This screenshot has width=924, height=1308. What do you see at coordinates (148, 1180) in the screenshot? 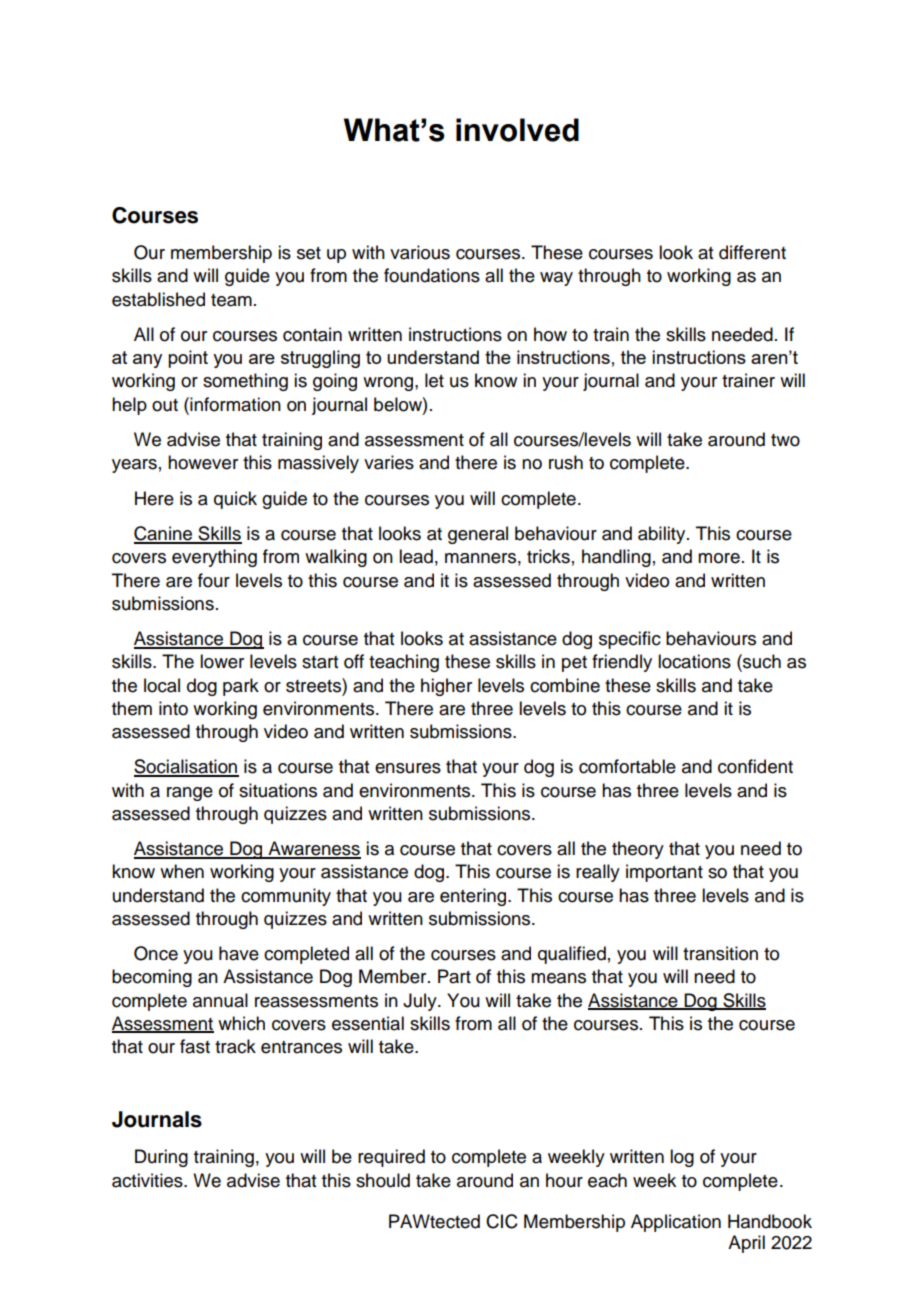
I see `activities` at bounding box center [148, 1180].
